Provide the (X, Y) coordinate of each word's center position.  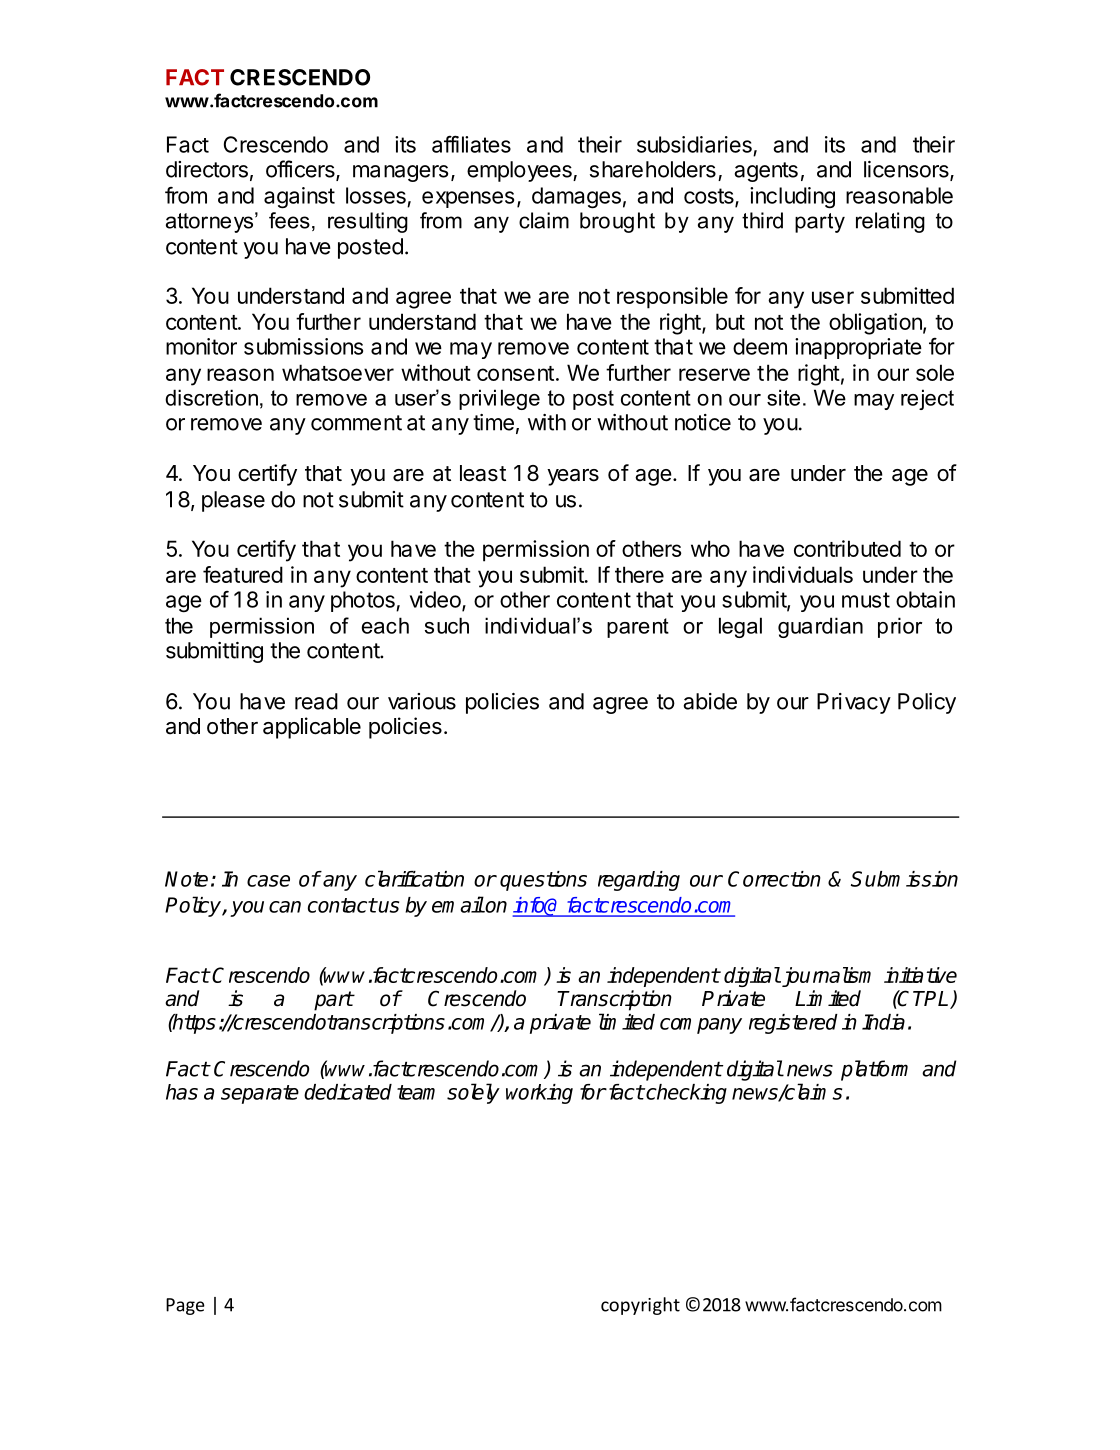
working (539, 1094)
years (573, 477)
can (285, 907)
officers (301, 170)
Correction (774, 879)
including (792, 198)
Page (185, 1306)
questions (543, 881)
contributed (847, 548)
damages (576, 198)
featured (243, 574)
